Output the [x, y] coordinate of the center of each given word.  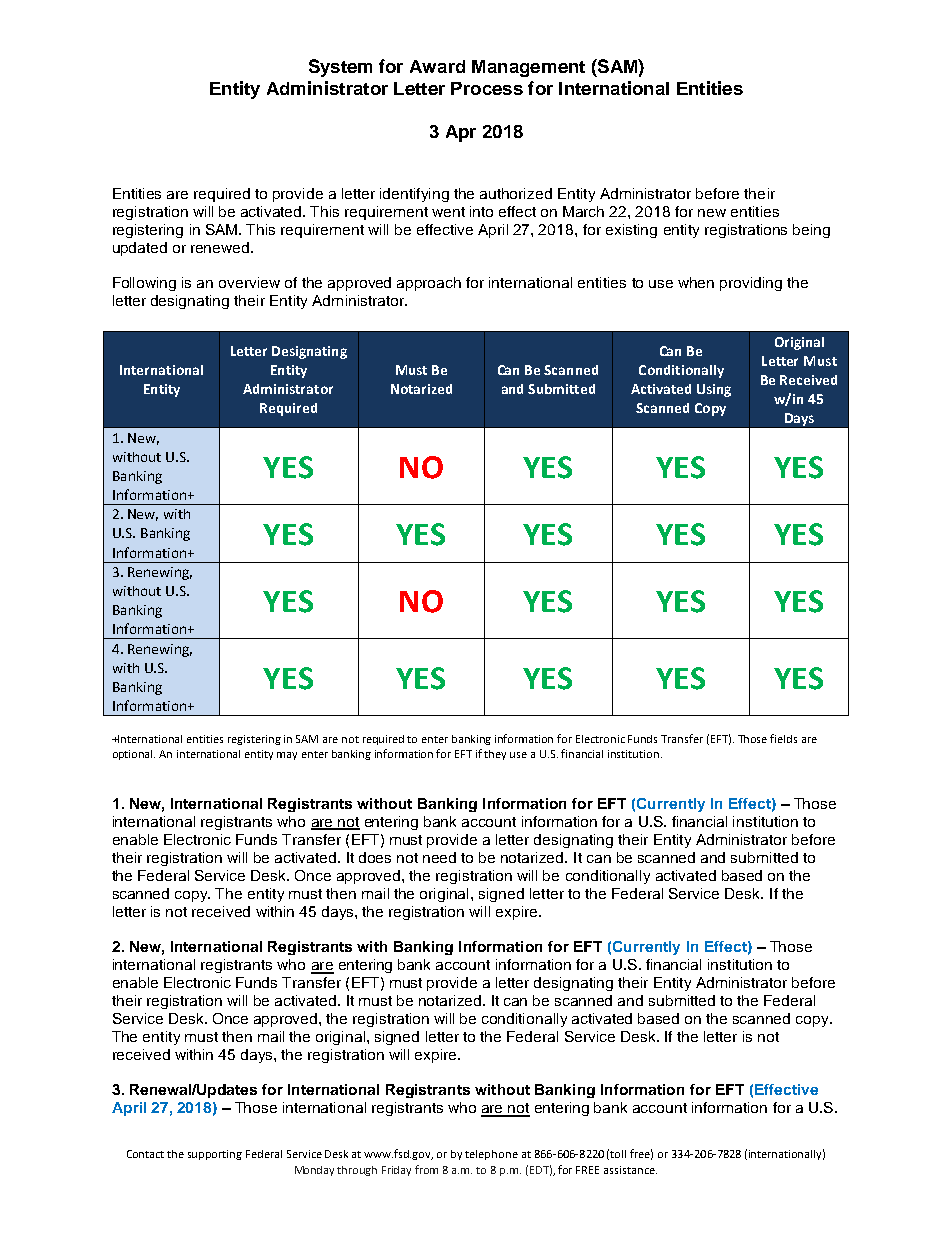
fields [783, 738]
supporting [215, 1155]
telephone [491, 1155]
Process [487, 88]
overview [249, 282]
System [340, 68]
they [495, 755]
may [287, 756]
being [811, 231]
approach [429, 284]
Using [714, 390]
